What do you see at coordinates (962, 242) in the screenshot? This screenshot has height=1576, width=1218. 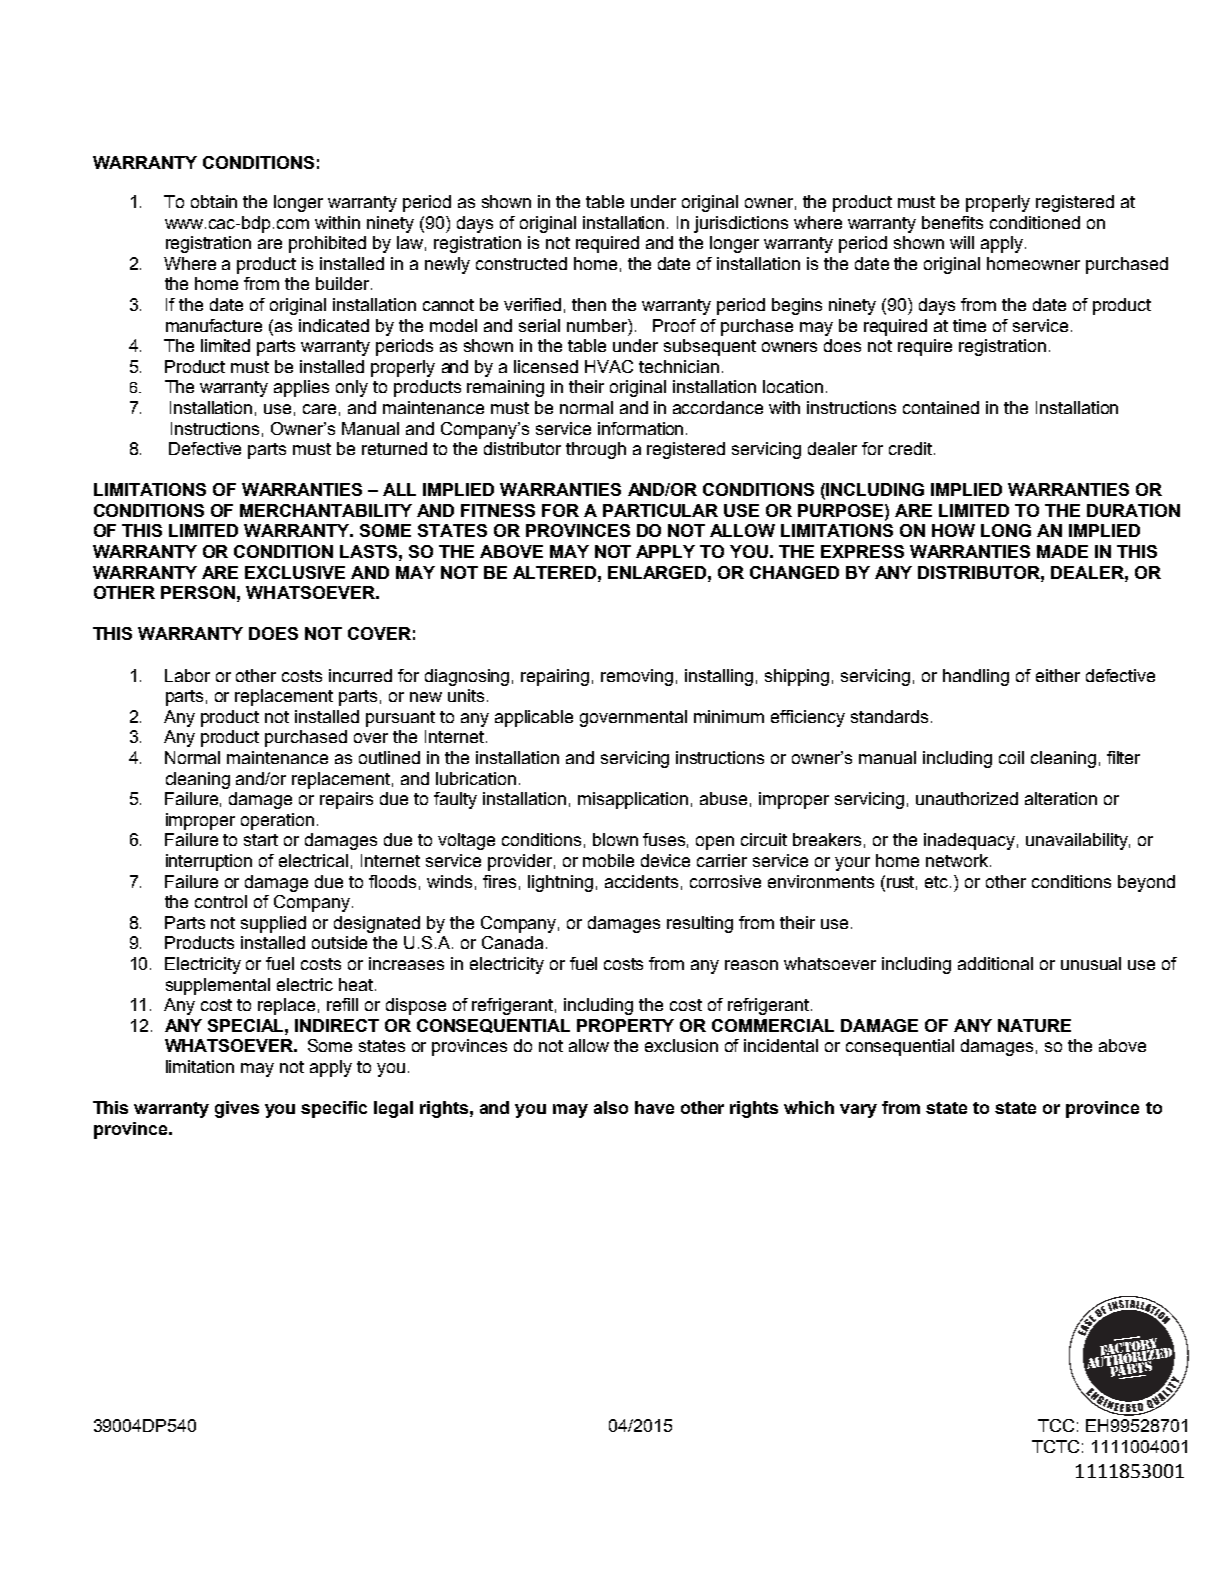 I see `will` at bounding box center [962, 242].
